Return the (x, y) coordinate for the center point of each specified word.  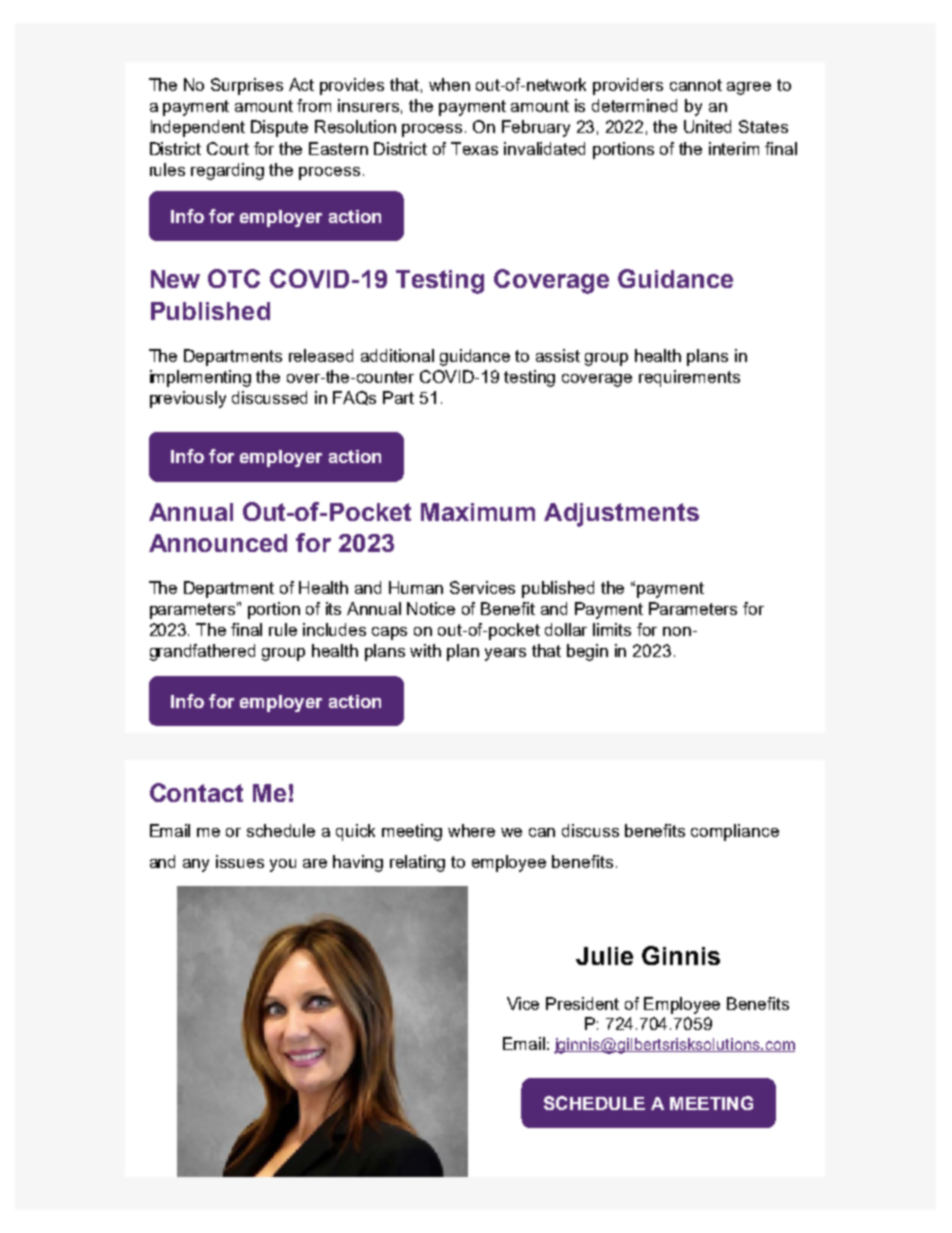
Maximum (478, 512)
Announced (218, 543)
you (283, 865)
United (707, 126)
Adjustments (621, 515)
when (449, 84)
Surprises (247, 86)
